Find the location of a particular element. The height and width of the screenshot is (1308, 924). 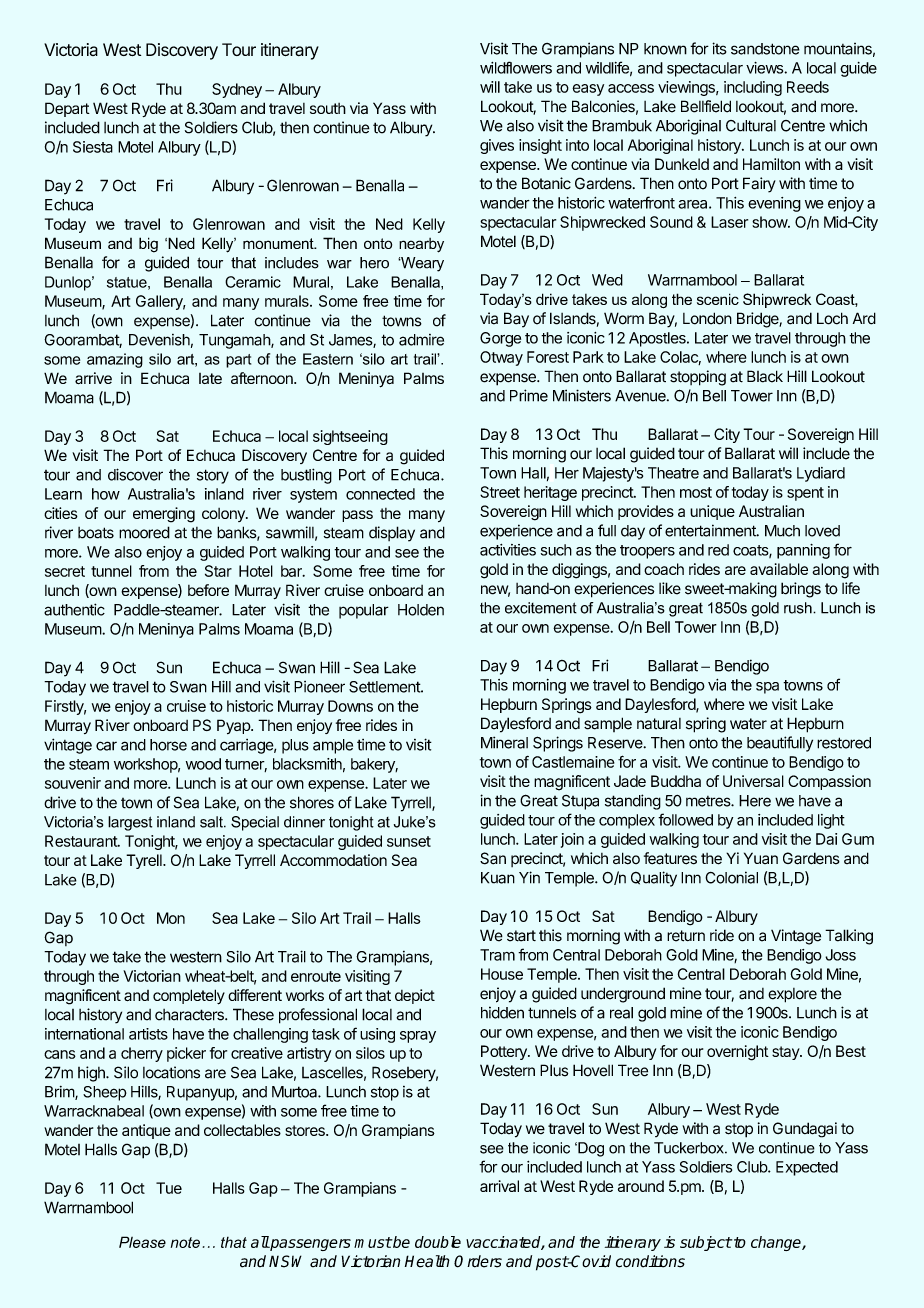

change is located at coordinates (777, 1243).
